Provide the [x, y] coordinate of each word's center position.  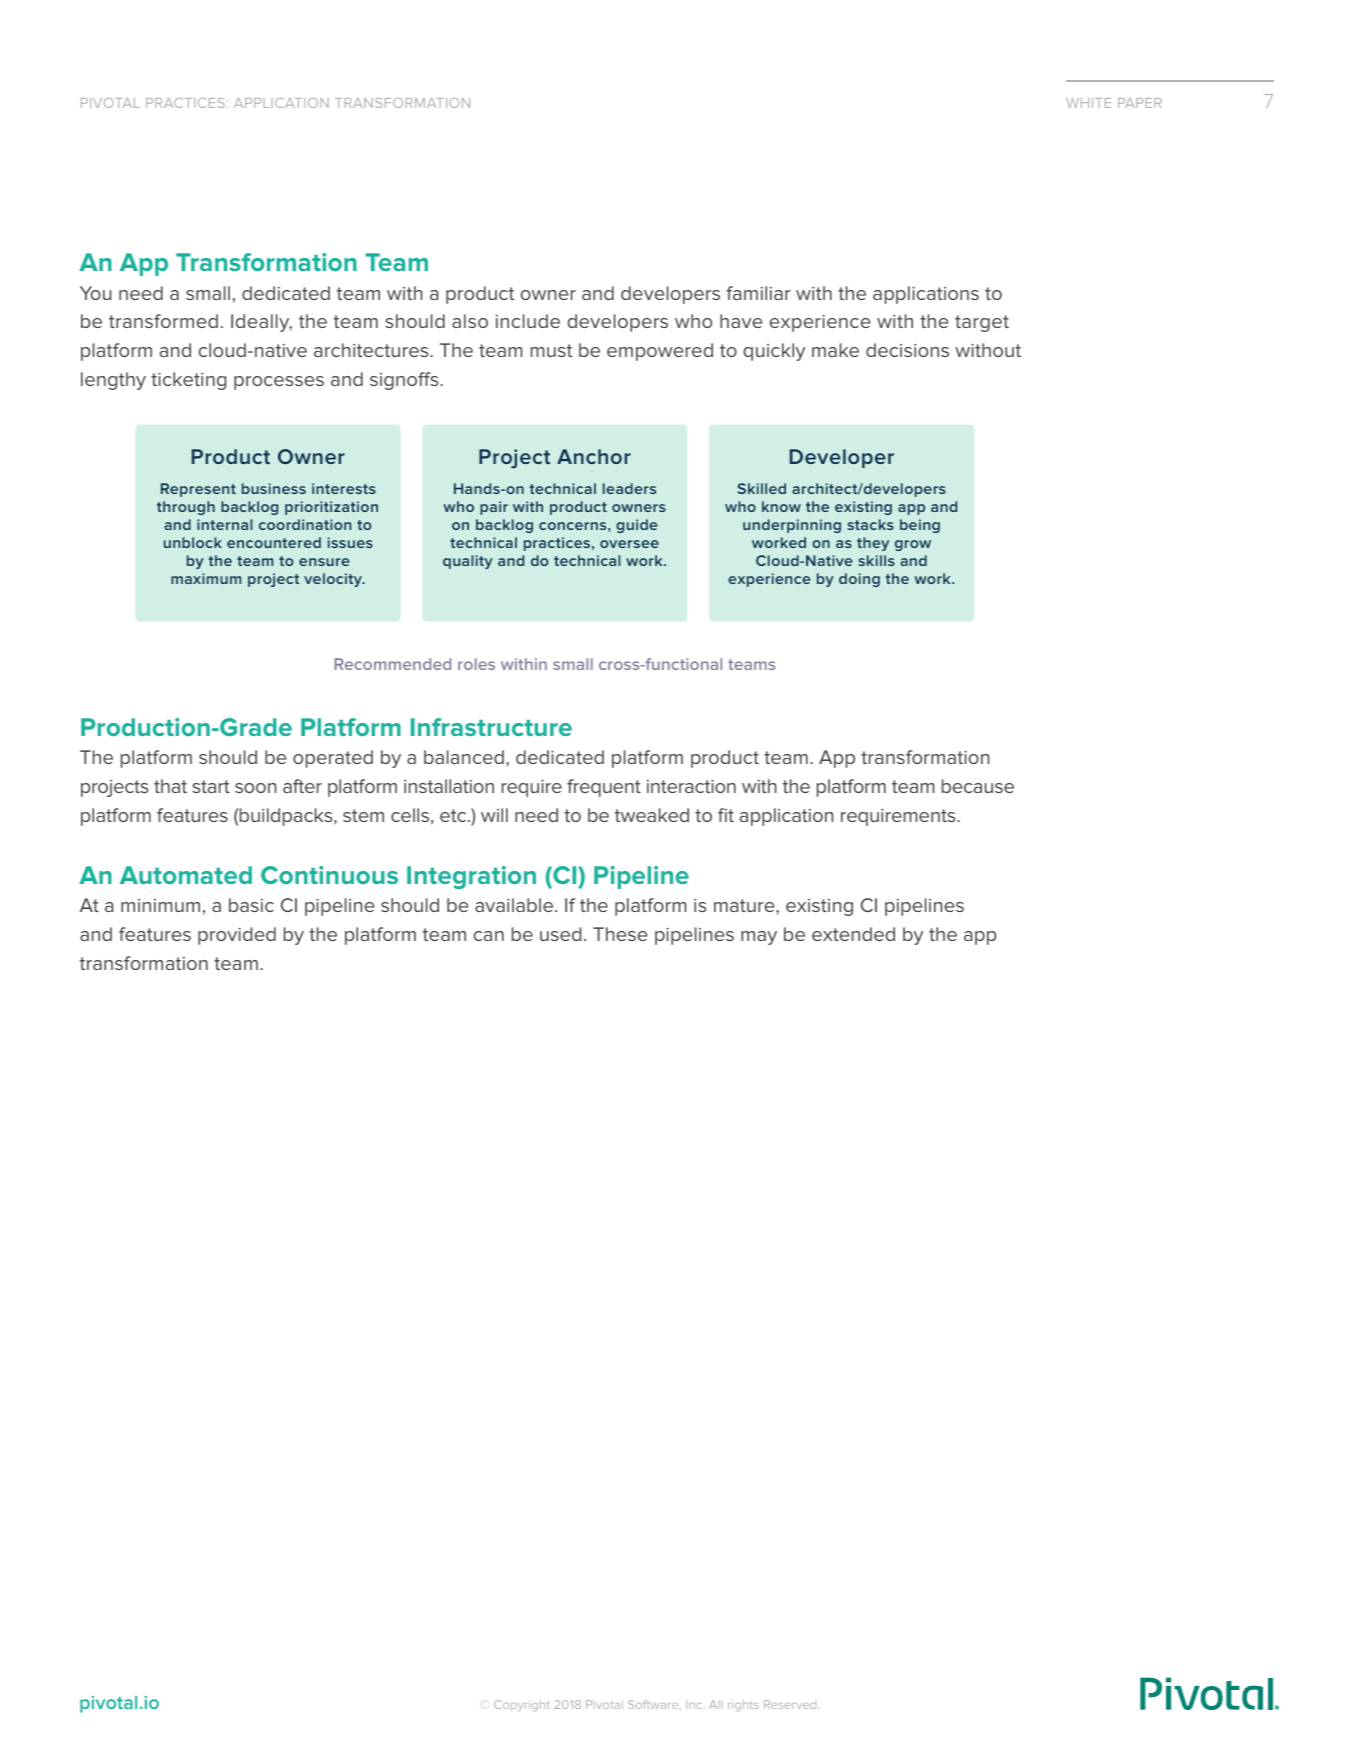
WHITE [1088, 103]
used [560, 934]
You [95, 293]
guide [636, 526]
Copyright [522, 1705]
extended [853, 934]
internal [224, 524]
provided [237, 936]
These [620, 934]
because [978, 786]
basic [251, 905]
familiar [758, 293]
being [920, 526]
